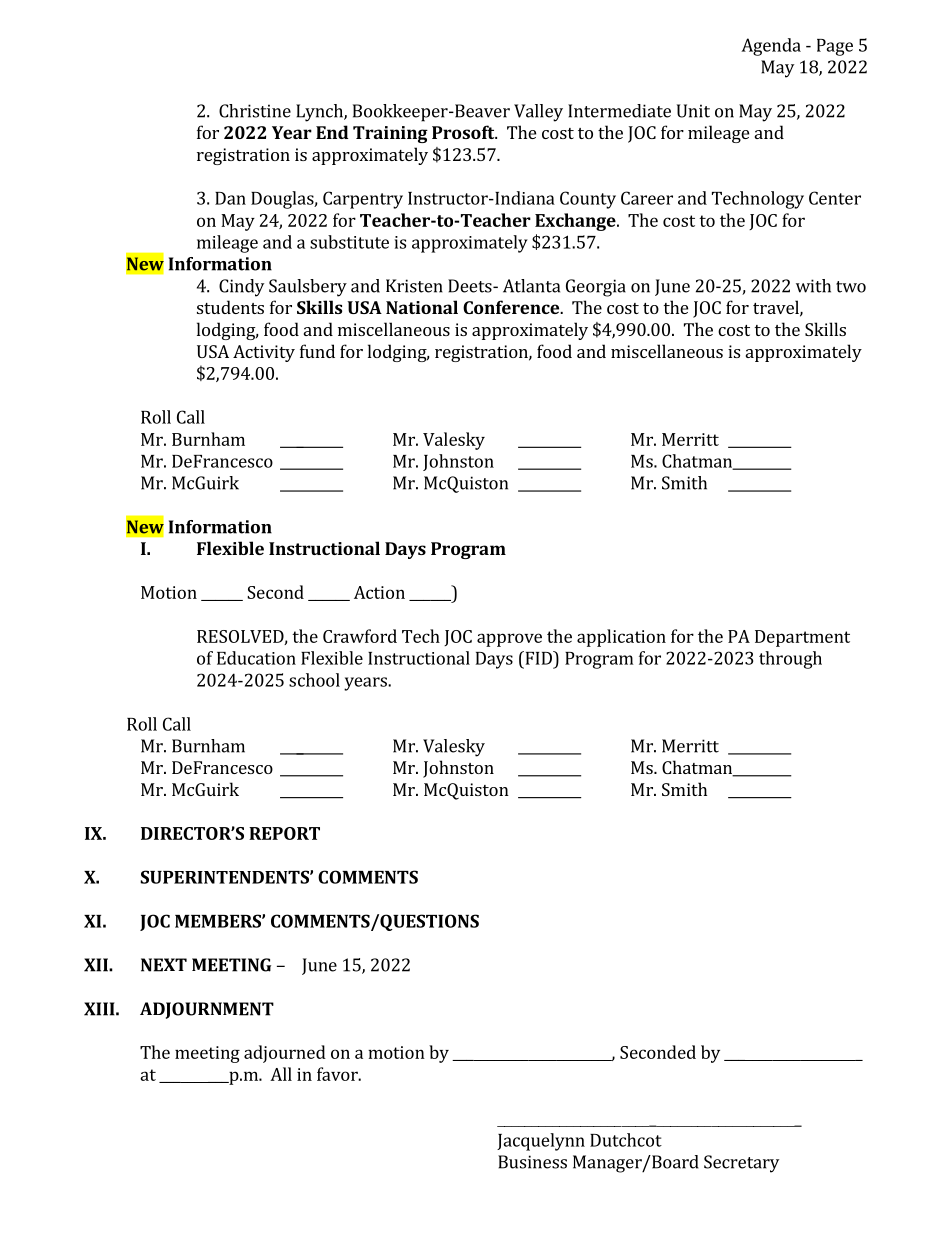  I want to click on Education, so click(256, 658).
